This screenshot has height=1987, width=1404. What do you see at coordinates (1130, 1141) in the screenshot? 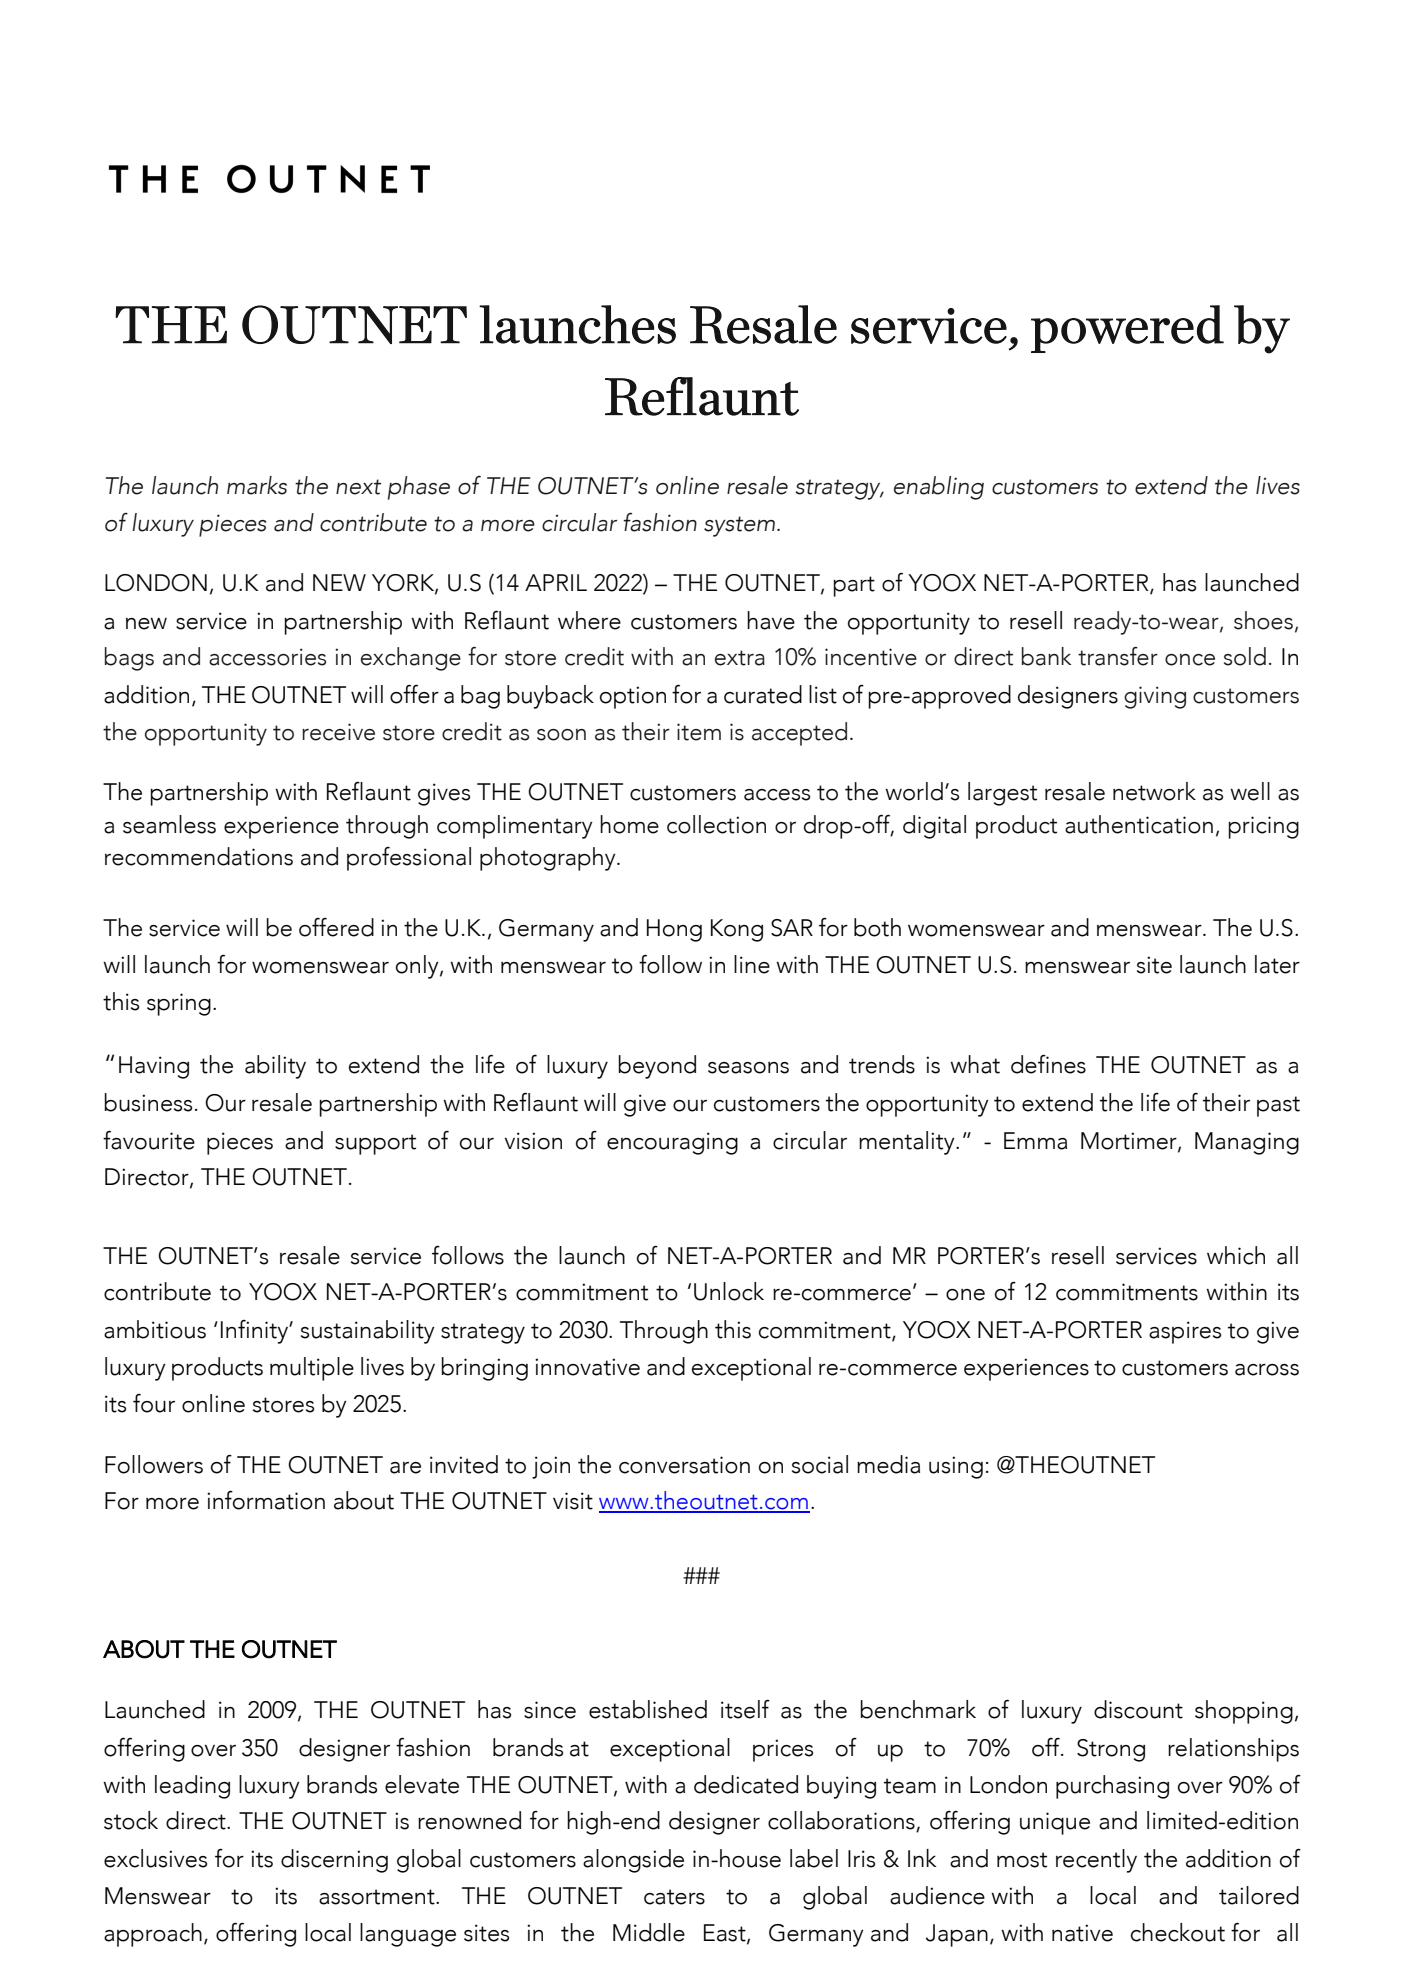
I see `Mortimer` at bounding box center [1130, 1141].
